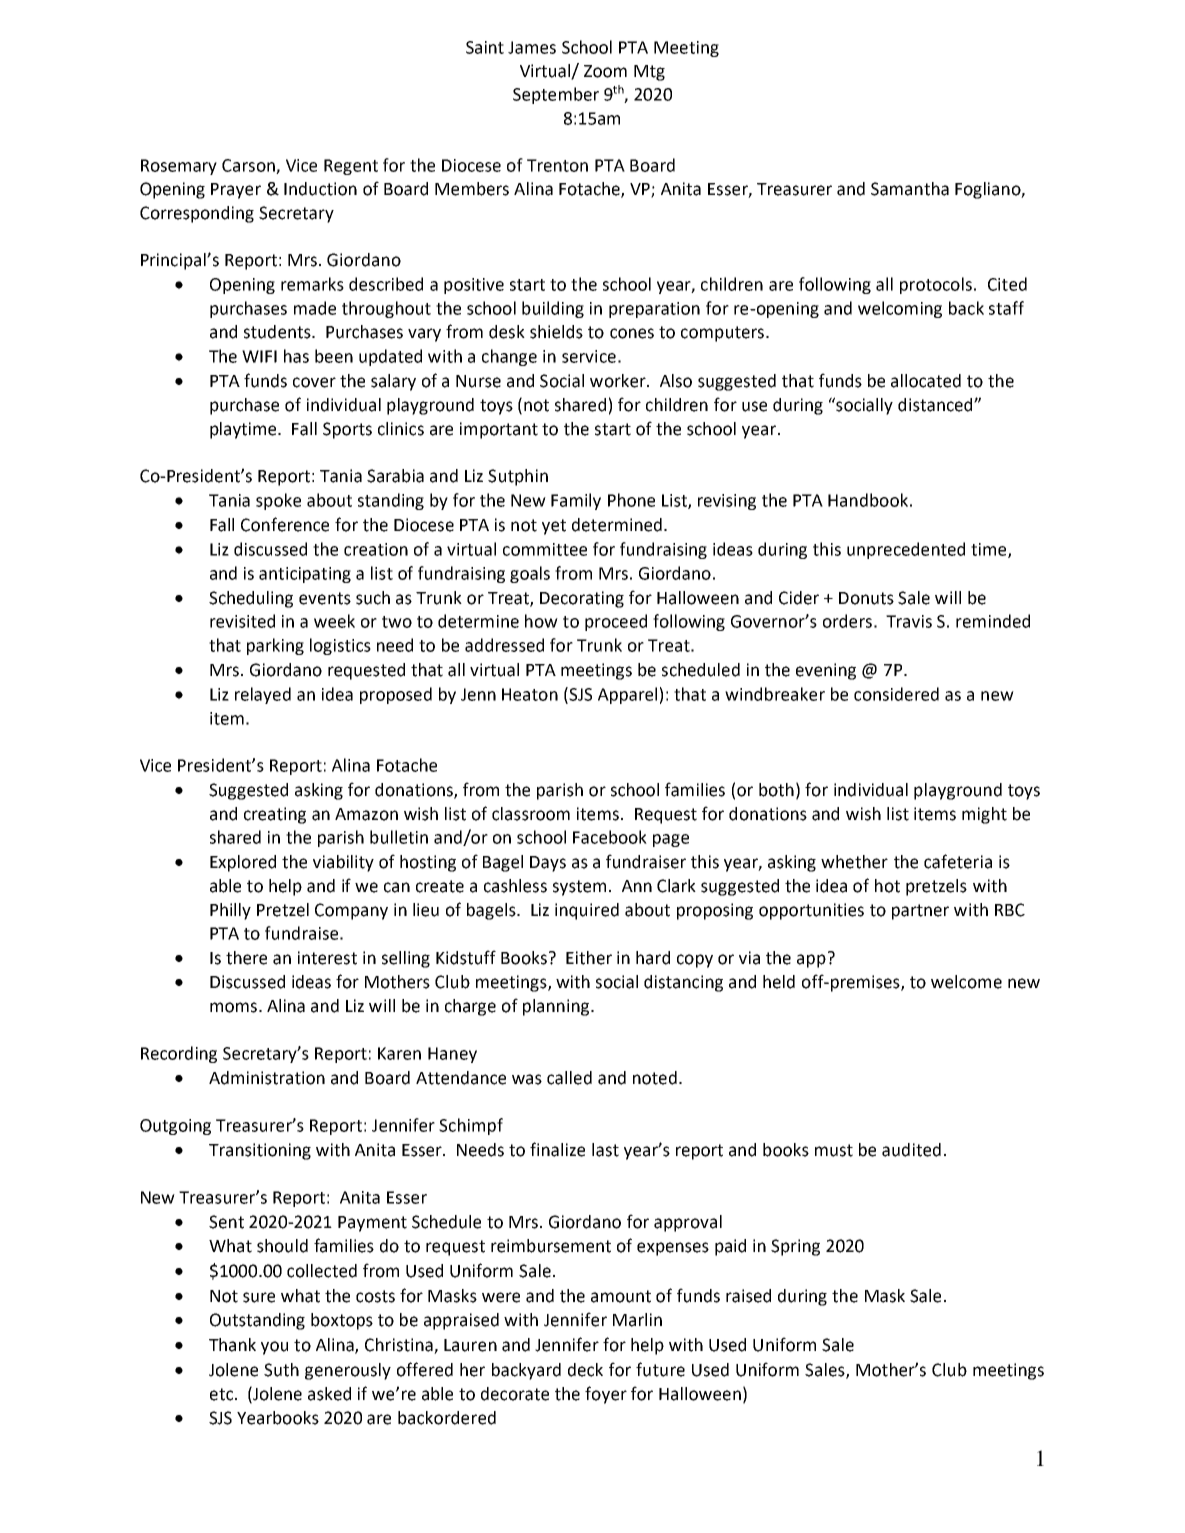 This image has height=1533, width=1185. I want to click on Carson, so click(249, 166).
